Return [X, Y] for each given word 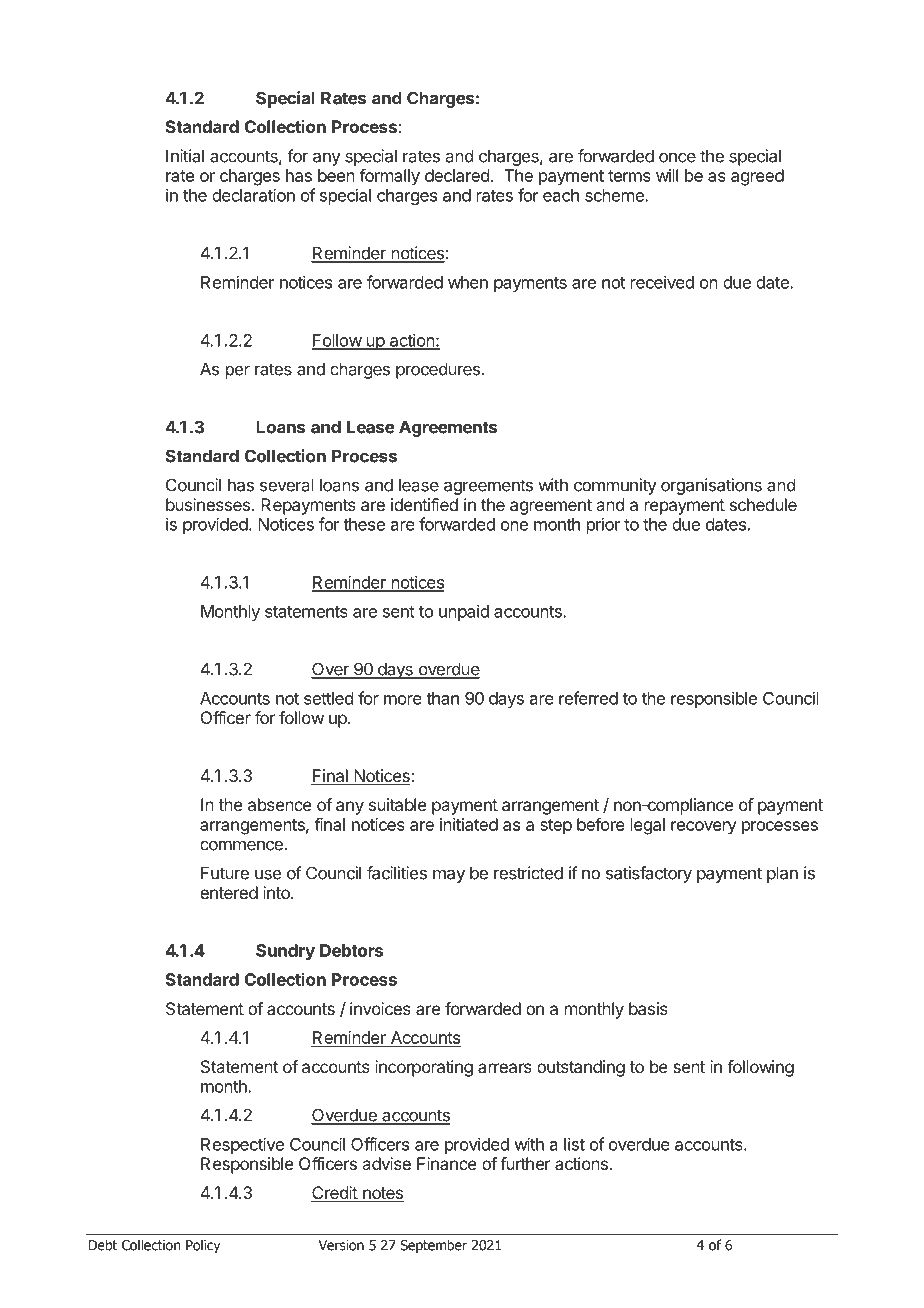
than [442, 698]
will [667, 175]
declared [457, 175]
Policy [203, 1246]
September [433, 1246]
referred [588, 698]
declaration [253, 195]
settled [328, 698]
